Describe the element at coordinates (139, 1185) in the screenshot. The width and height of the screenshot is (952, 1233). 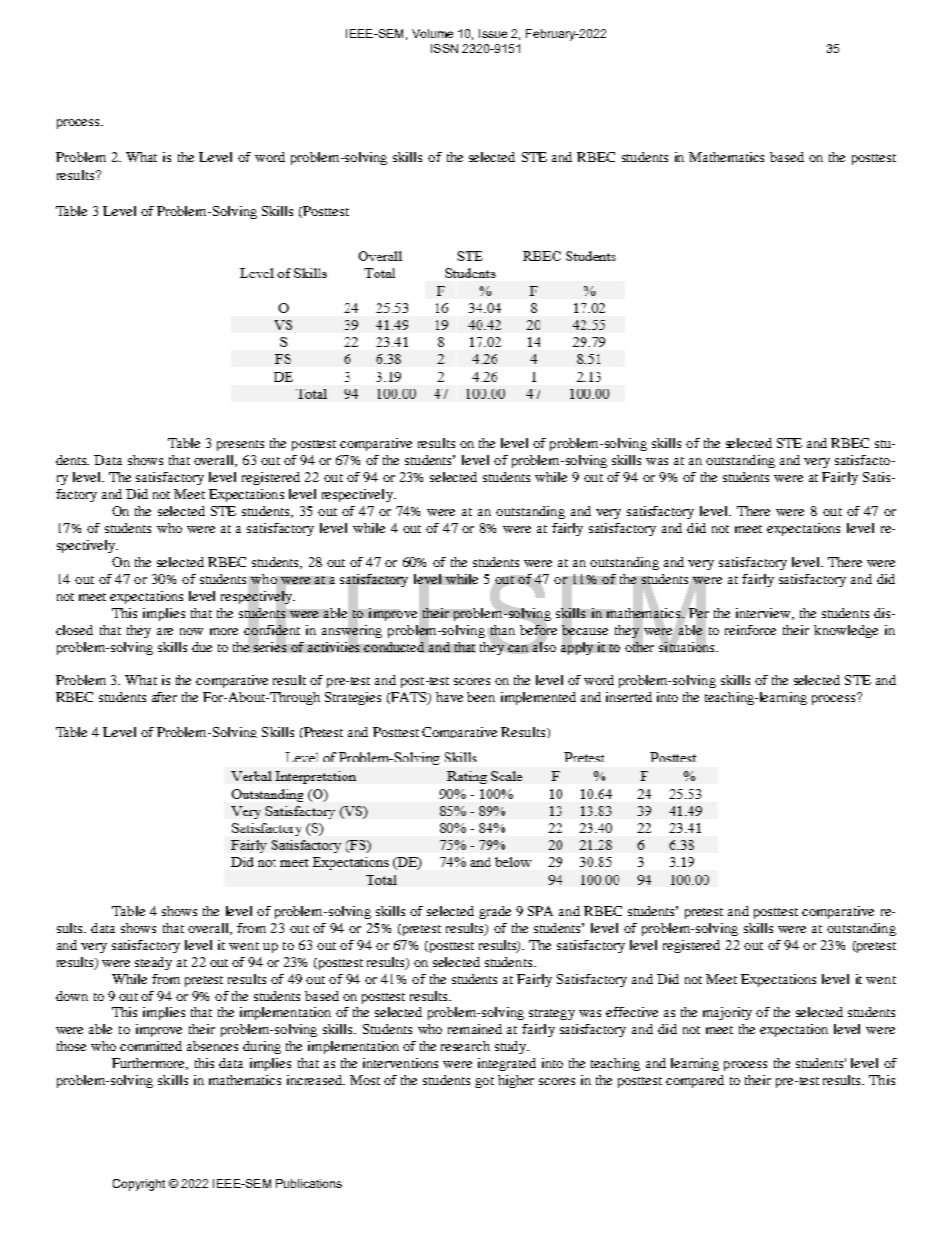
I see `Copyright` at that location.
